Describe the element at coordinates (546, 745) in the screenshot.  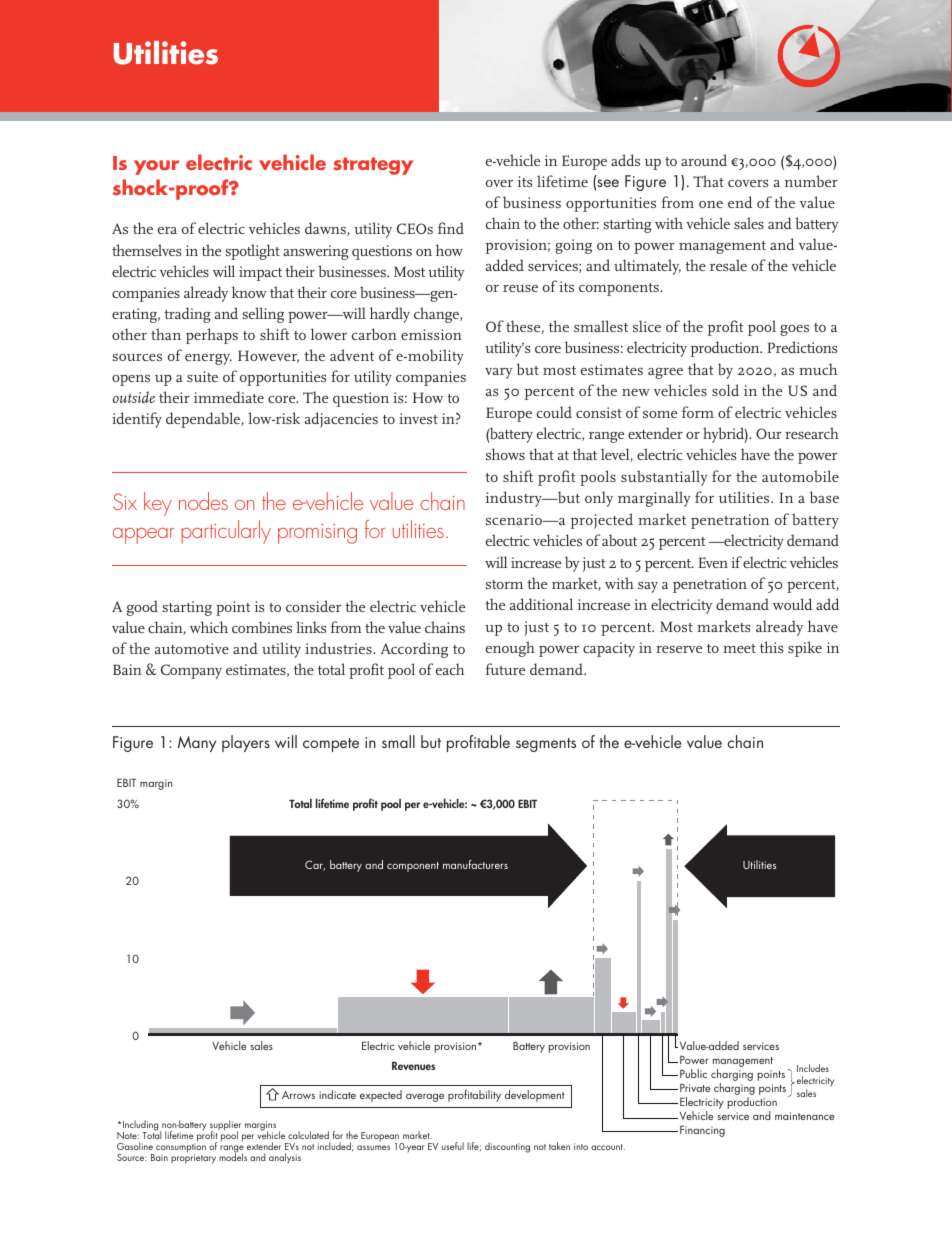
I see `segments` at that location.
